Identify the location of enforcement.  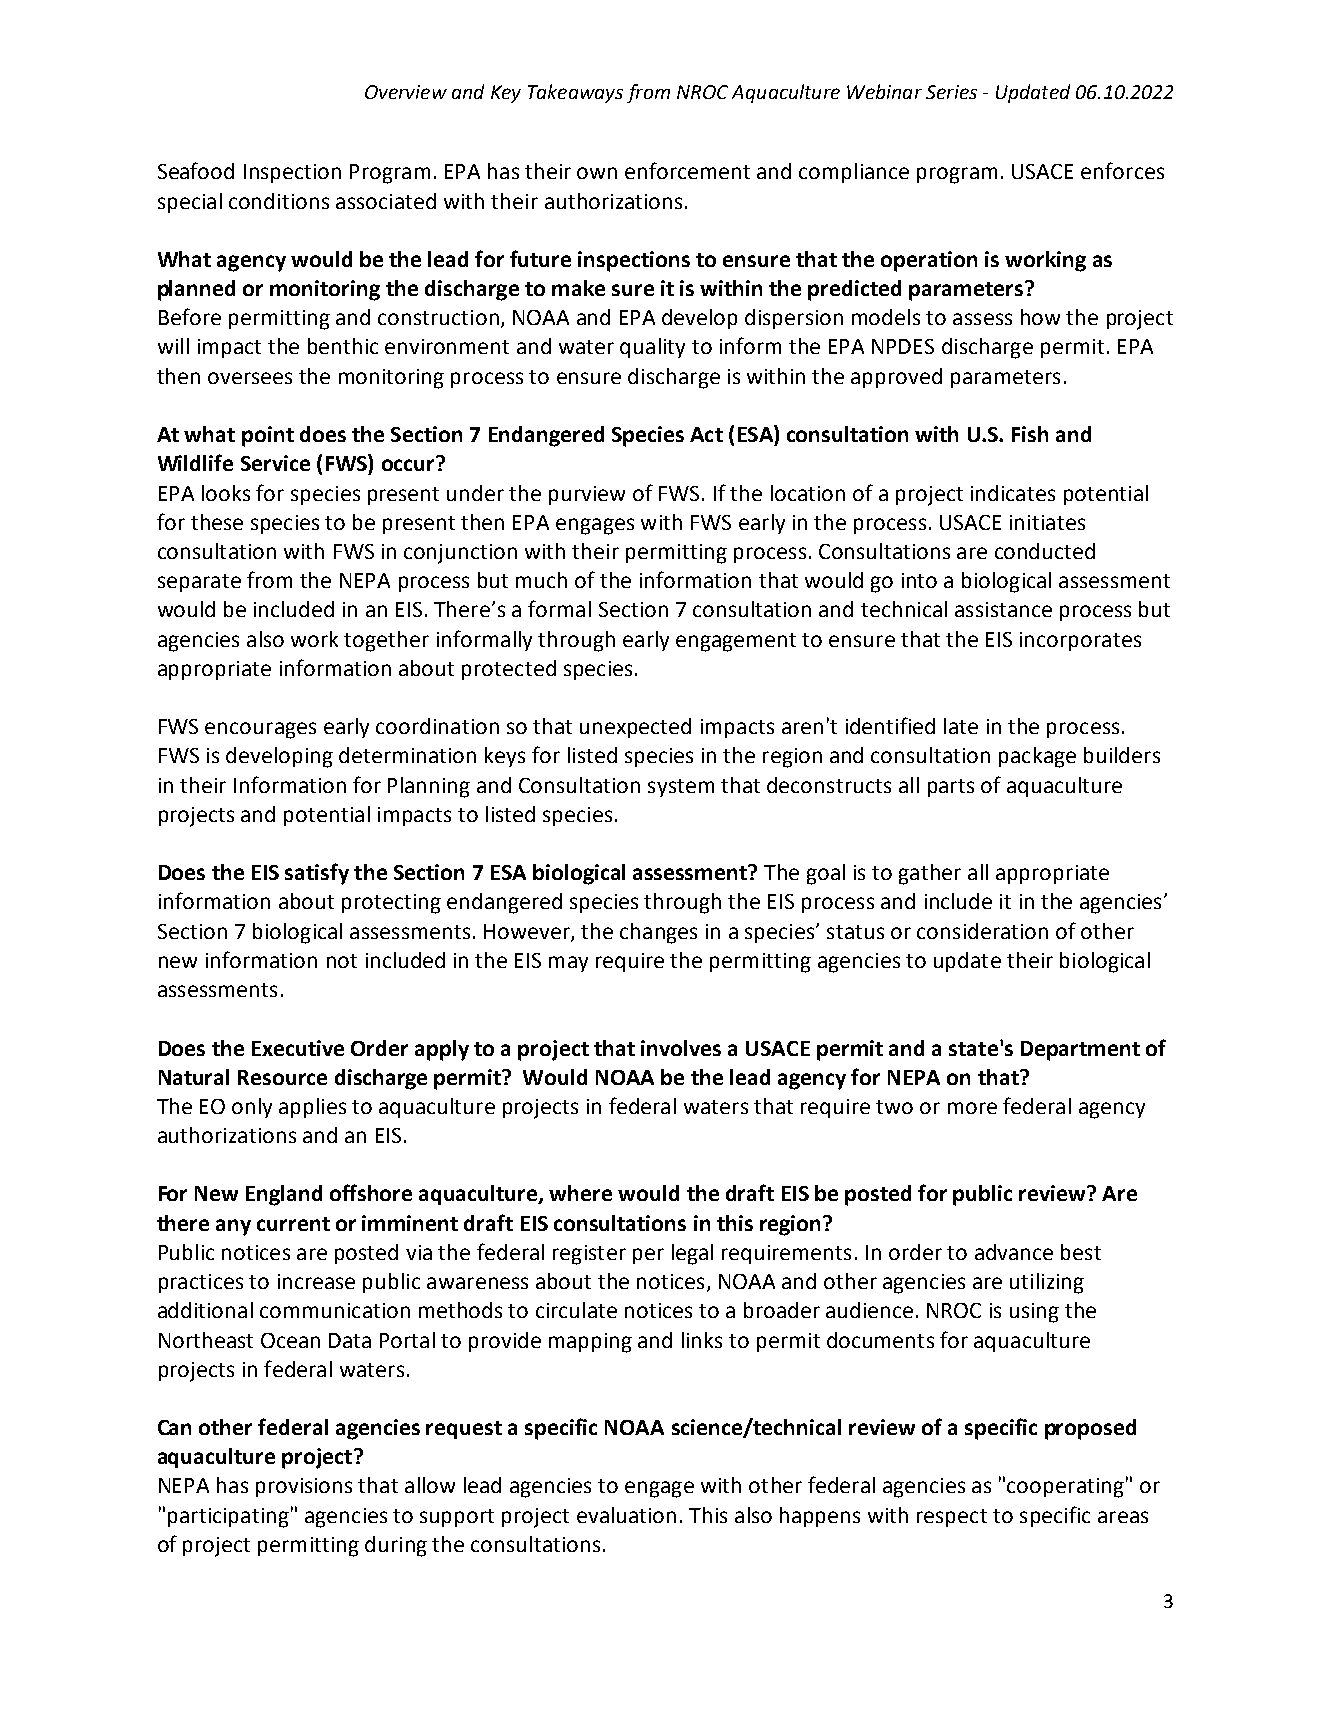
(687, 170).
